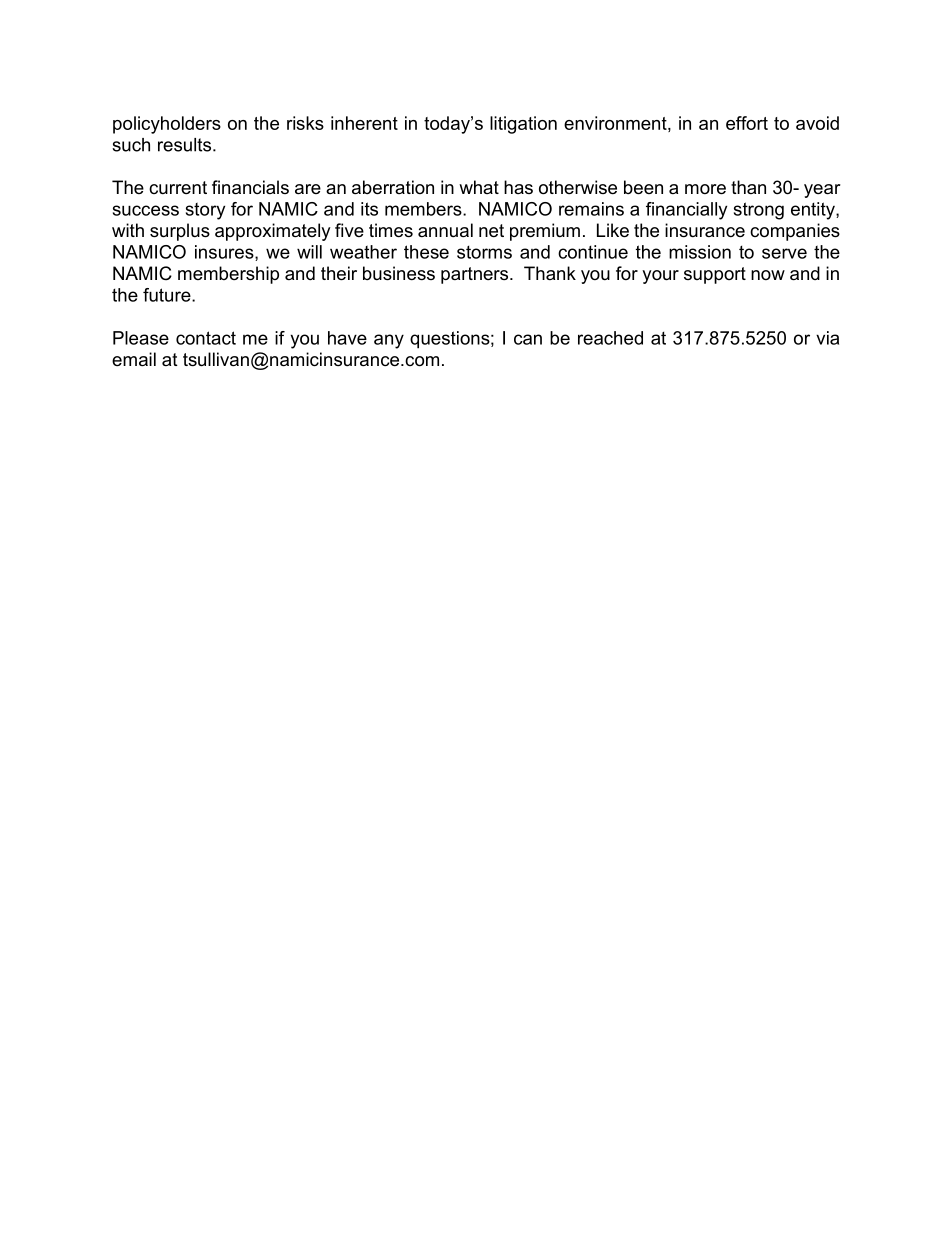  I want to click on companies, so click(795, 232).
